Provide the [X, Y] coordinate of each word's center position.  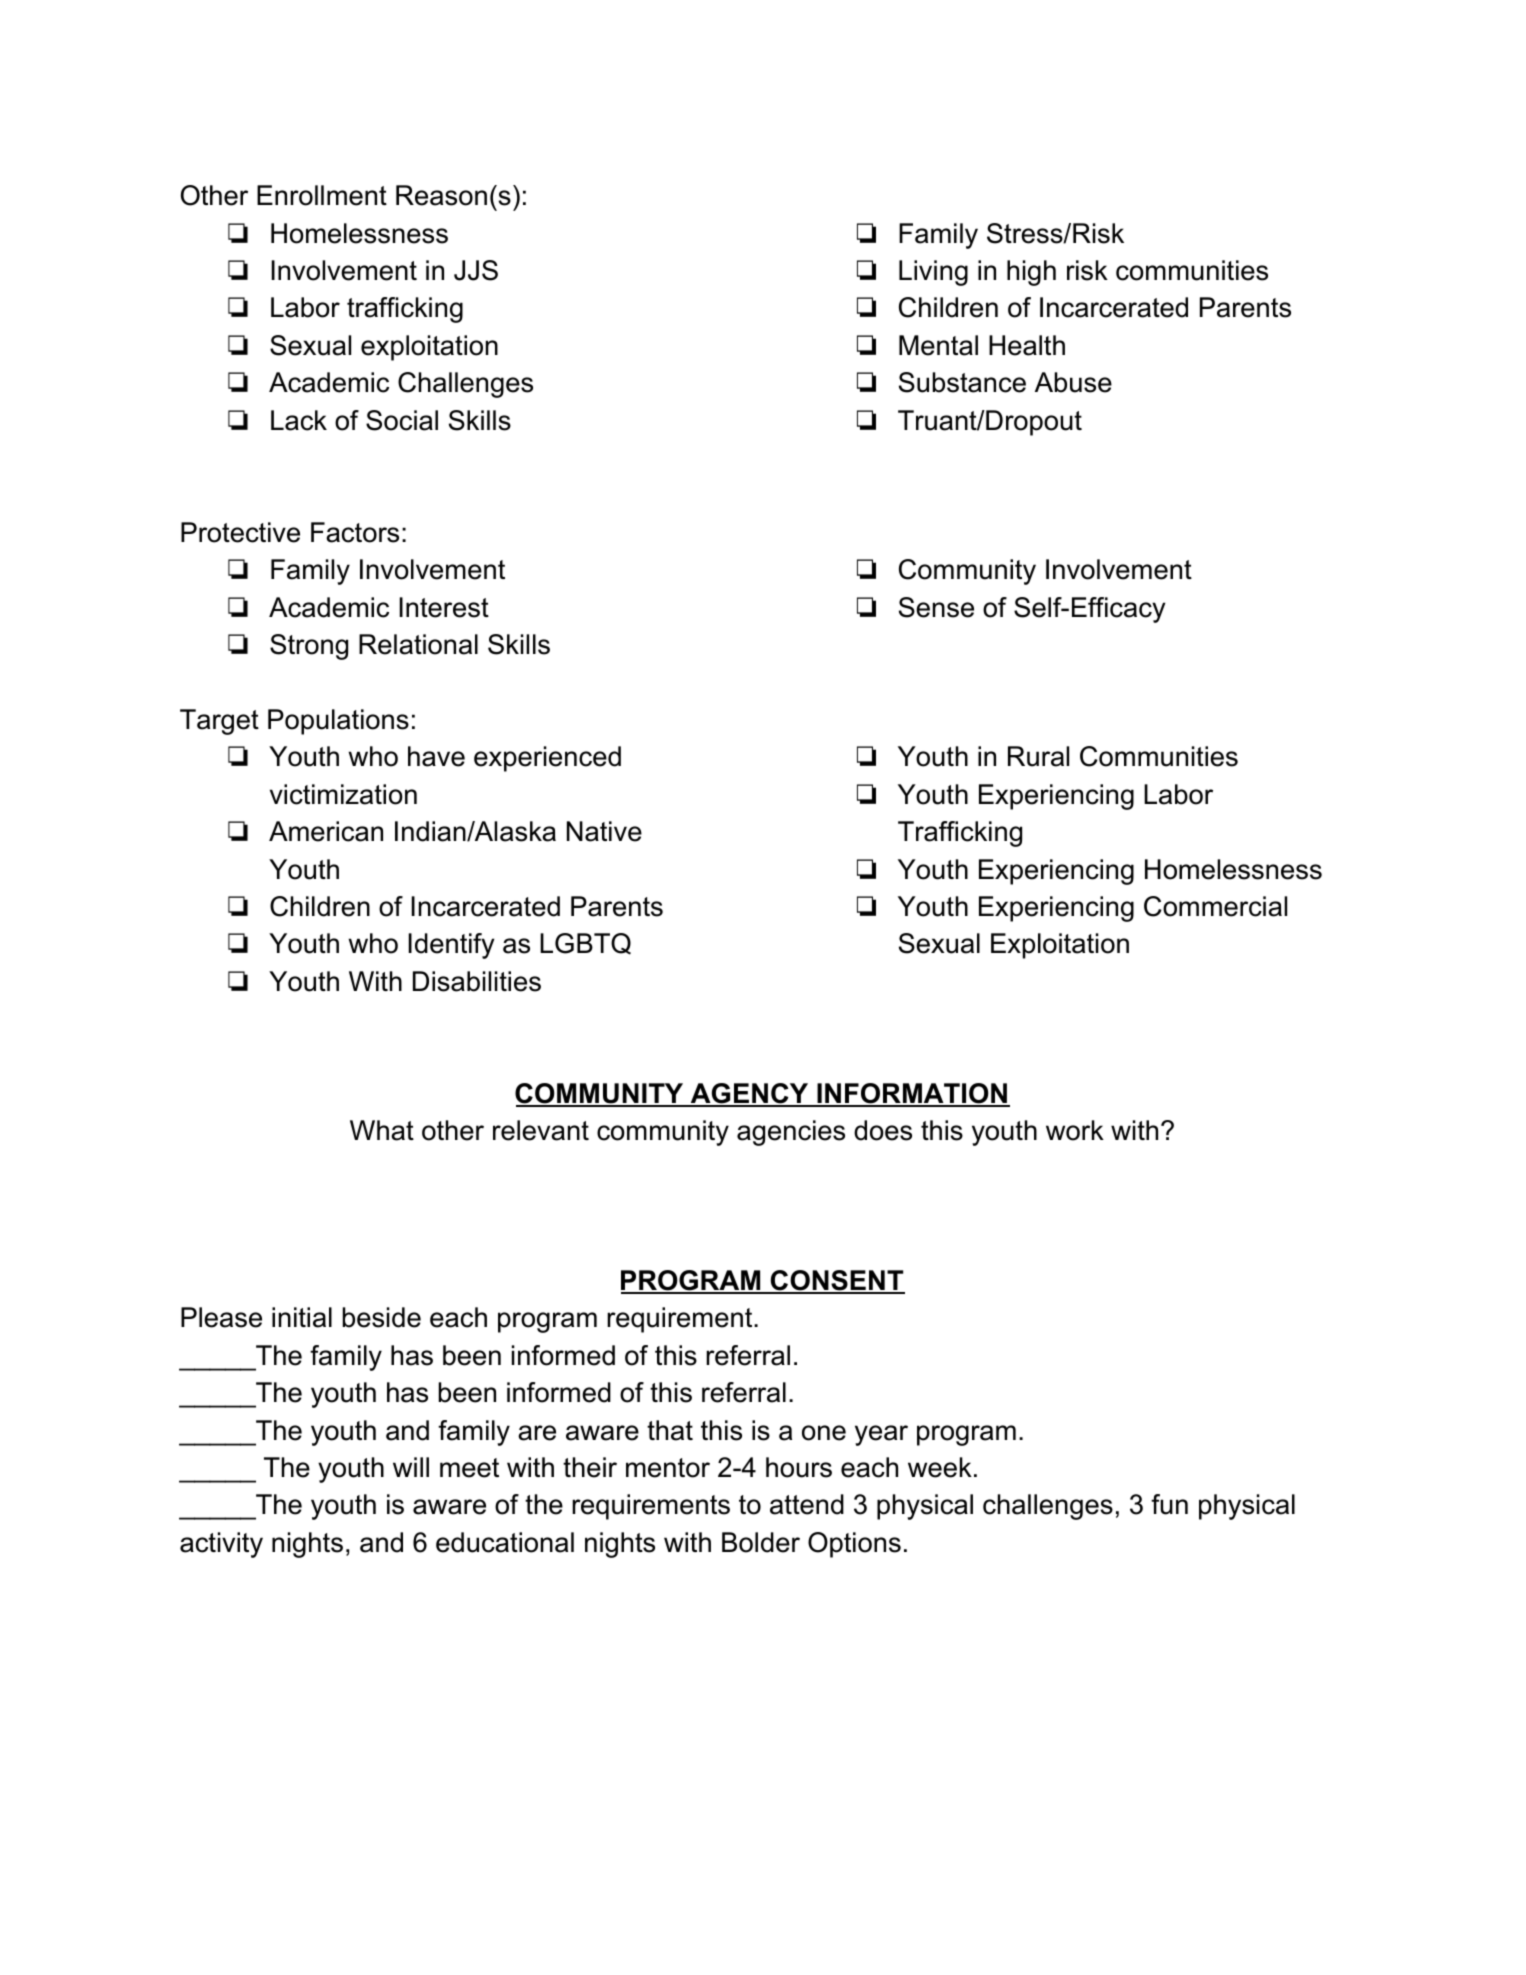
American [326, 831]
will [411, 1467]
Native [604, 831]
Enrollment [322, 195]
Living [933, 273]
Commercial [1215, 906]
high [1031, 273]
